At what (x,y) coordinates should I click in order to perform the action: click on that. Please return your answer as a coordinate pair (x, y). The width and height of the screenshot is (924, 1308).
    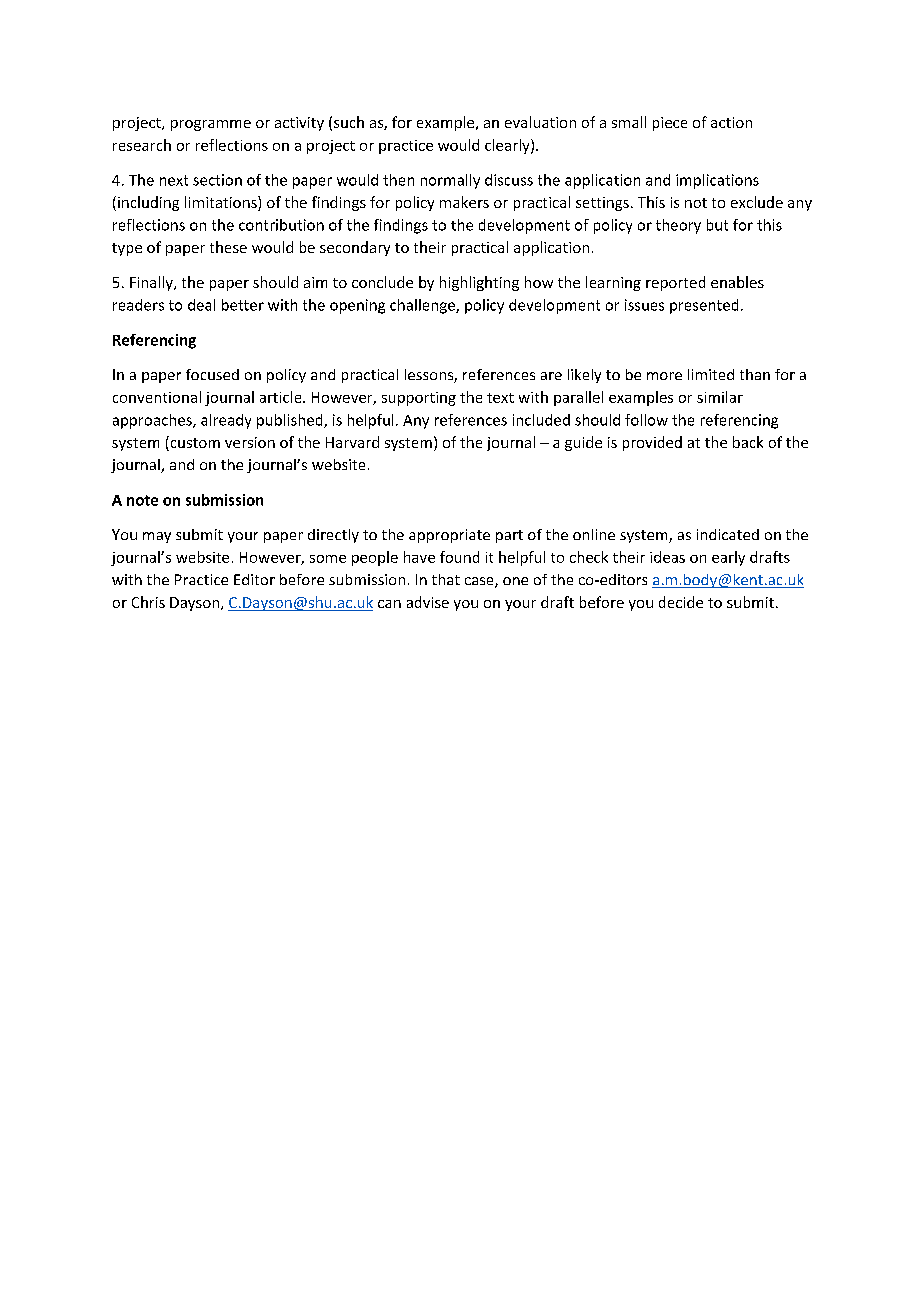
    Looking at the image, I should click on (446, 579).
